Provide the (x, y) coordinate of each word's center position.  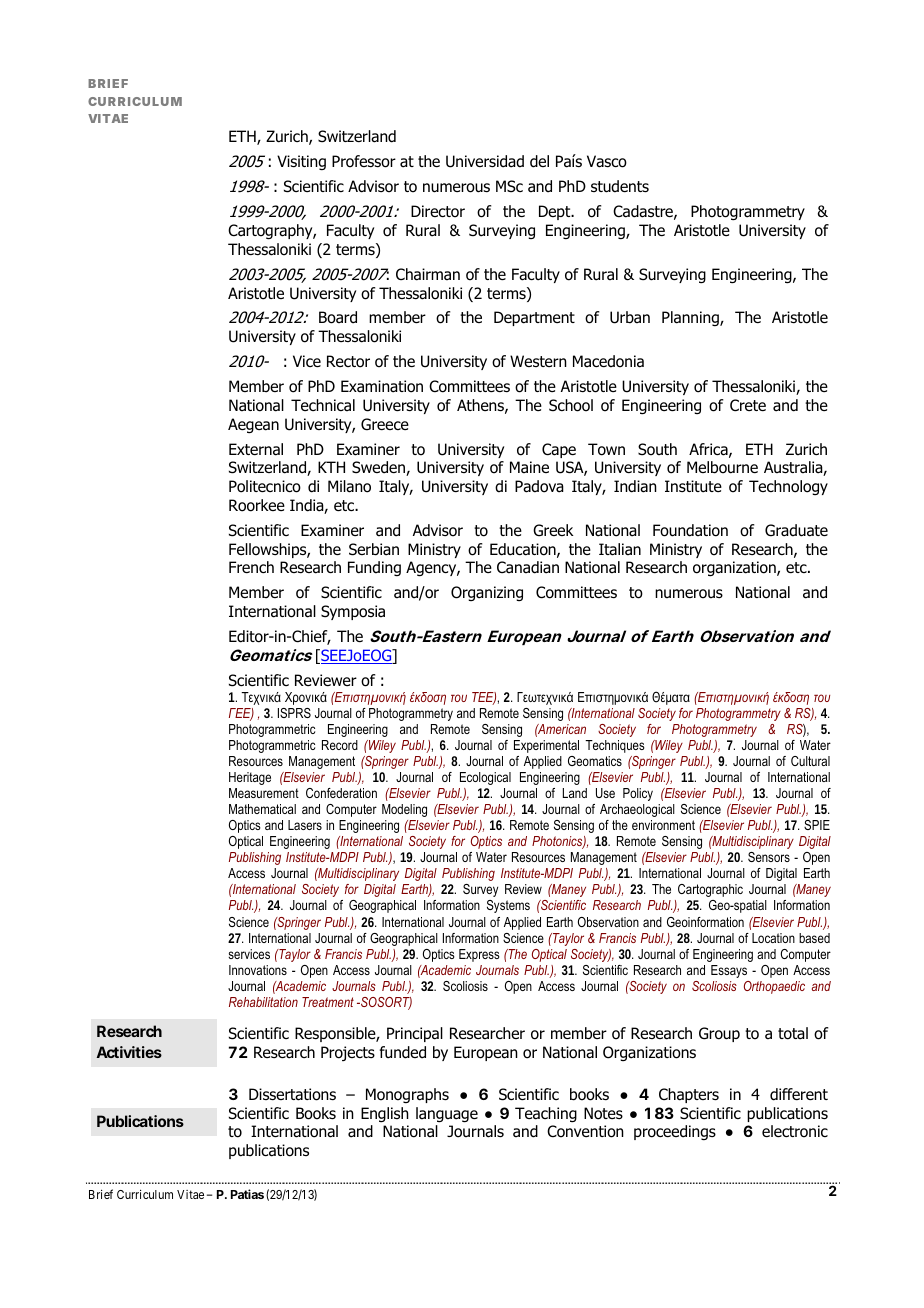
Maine (529, 467)
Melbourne (722, 467)
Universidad (485, 161)
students (620, 186)
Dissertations (292, 1094)
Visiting (301, 162)
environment (663, 825)
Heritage (250, 778)
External (256, 449)
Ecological (485, 778)
